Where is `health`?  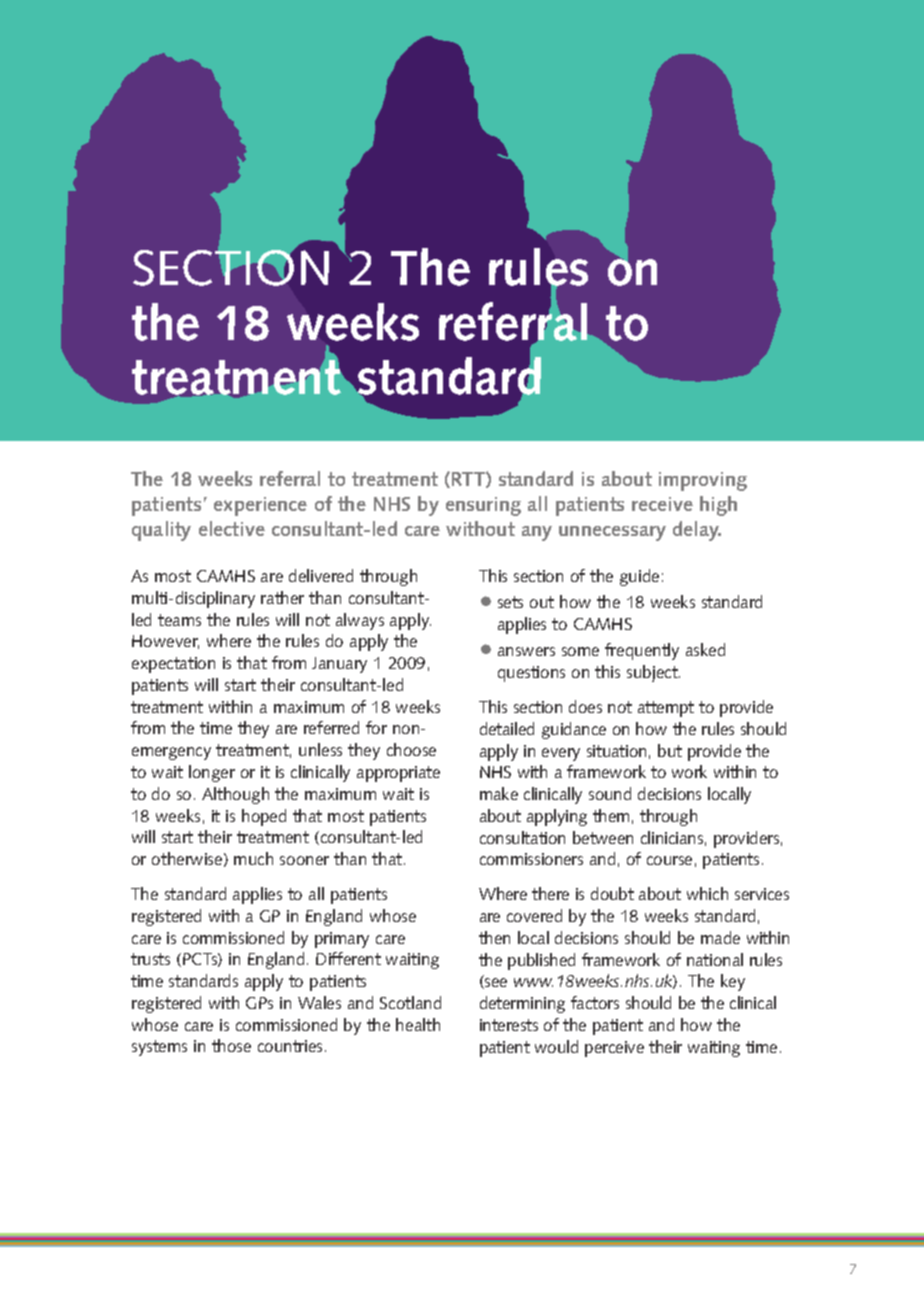 health is located at coordinates (418, 1024).
